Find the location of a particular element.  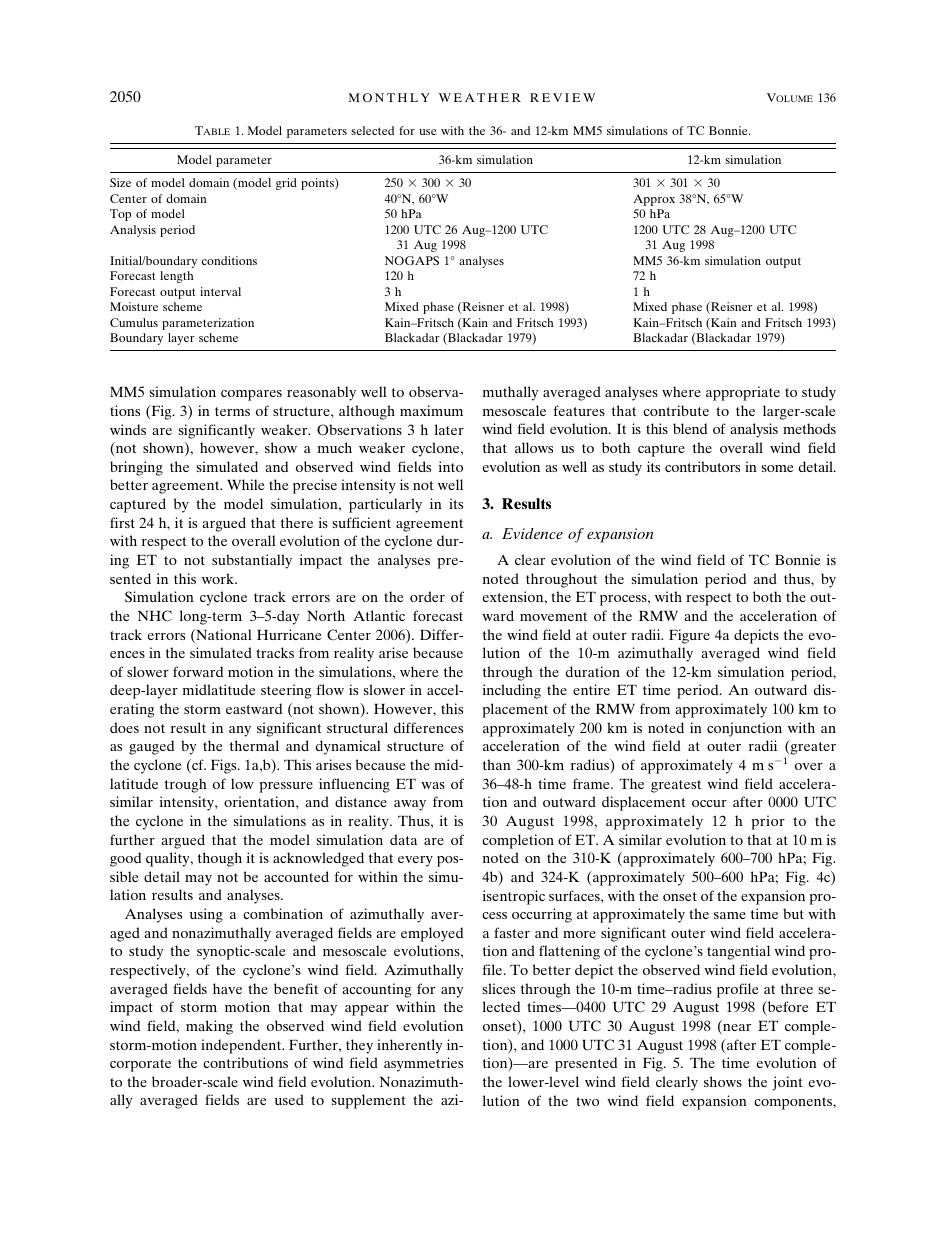

REVIEW is located at coordinates (562, 97).
